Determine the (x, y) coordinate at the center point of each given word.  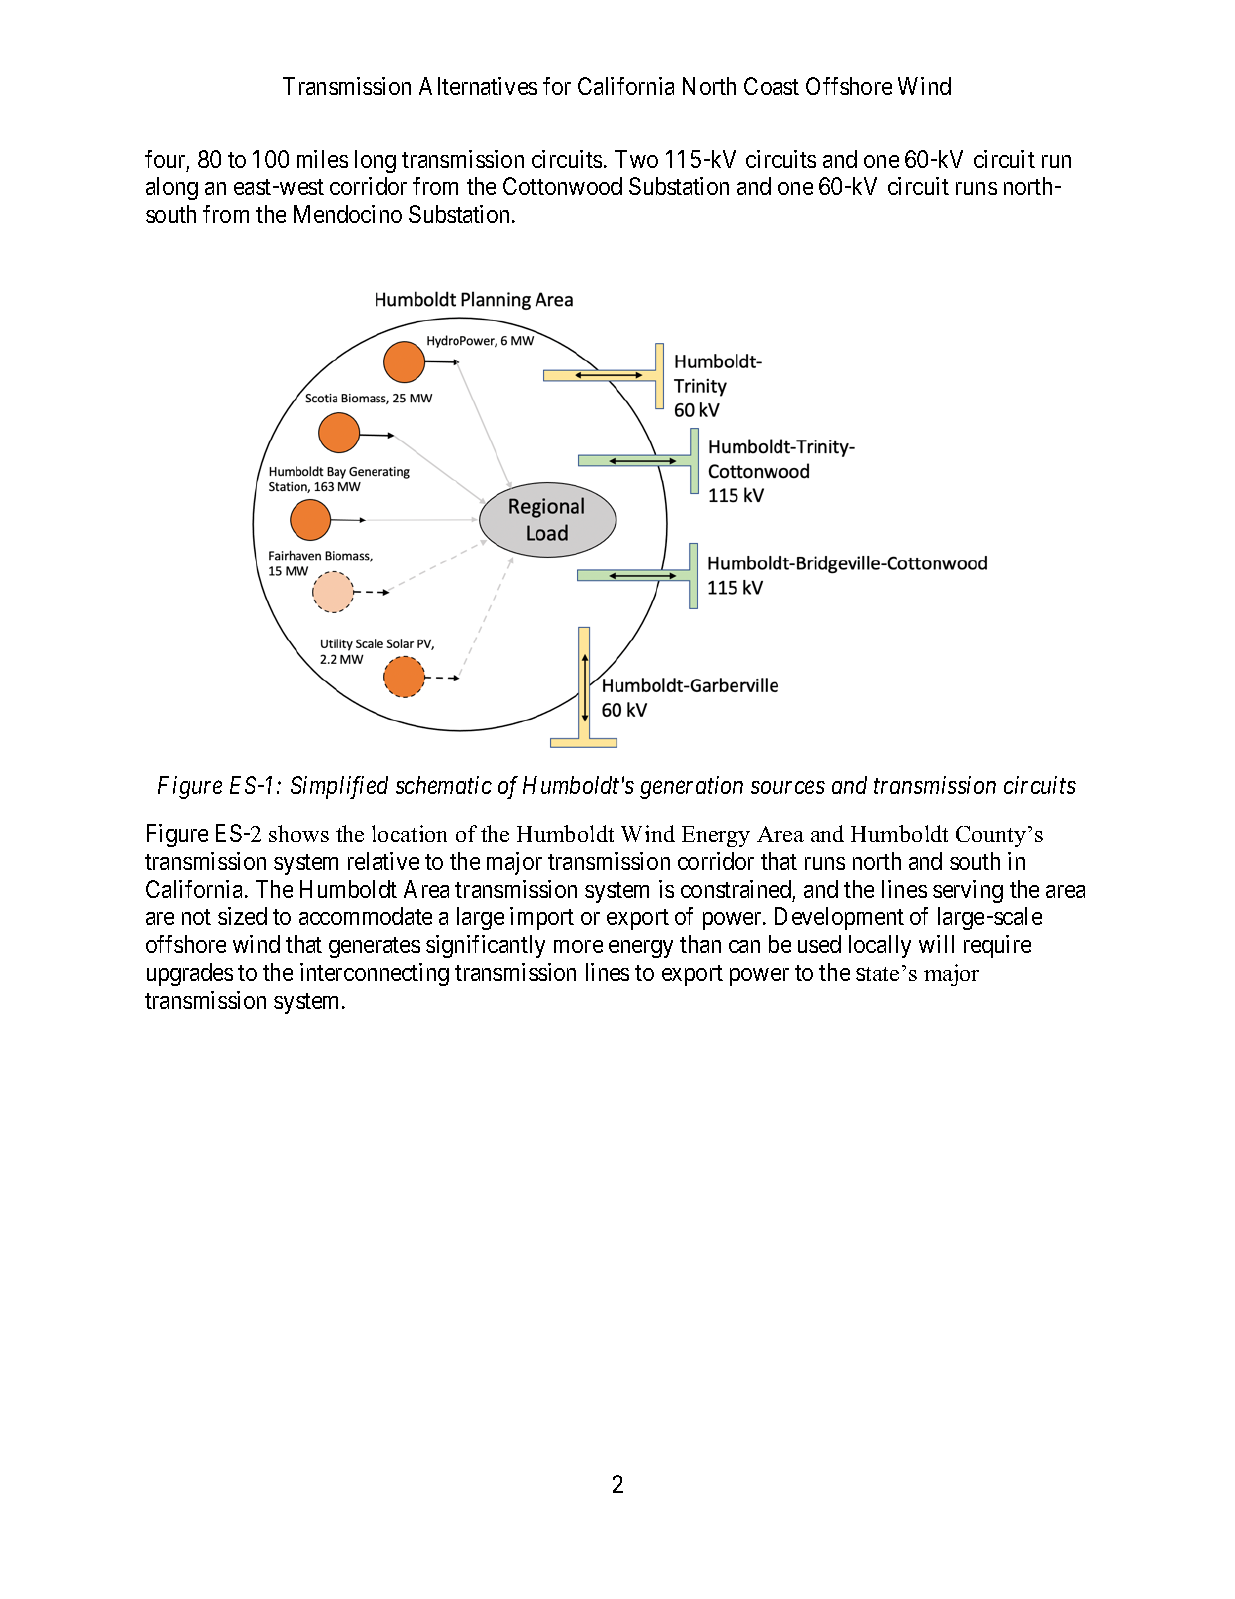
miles (322, 159)
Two (636, 159)
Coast (771, 86)
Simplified (339, 787)
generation (691, 787)
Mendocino (348, 214)
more (578, 946)
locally (880, 946)
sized (242, 916)
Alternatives (478, 86)
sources (788, 787)
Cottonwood (562, 186)
